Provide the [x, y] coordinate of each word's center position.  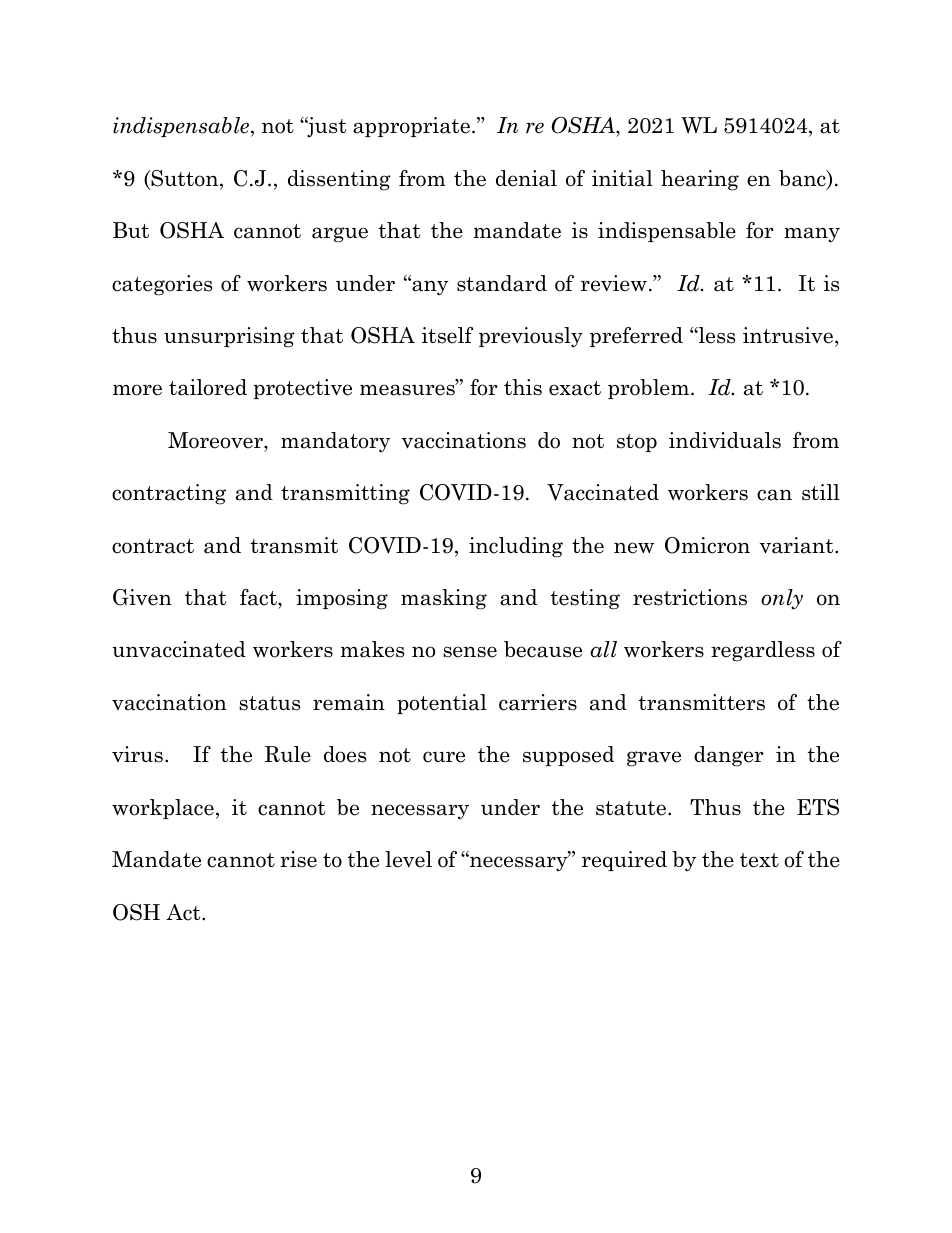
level [408, 859]
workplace [163, 809]
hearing [700, 180]
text [759, 860]
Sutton [185, 179]
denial [526, 178]
